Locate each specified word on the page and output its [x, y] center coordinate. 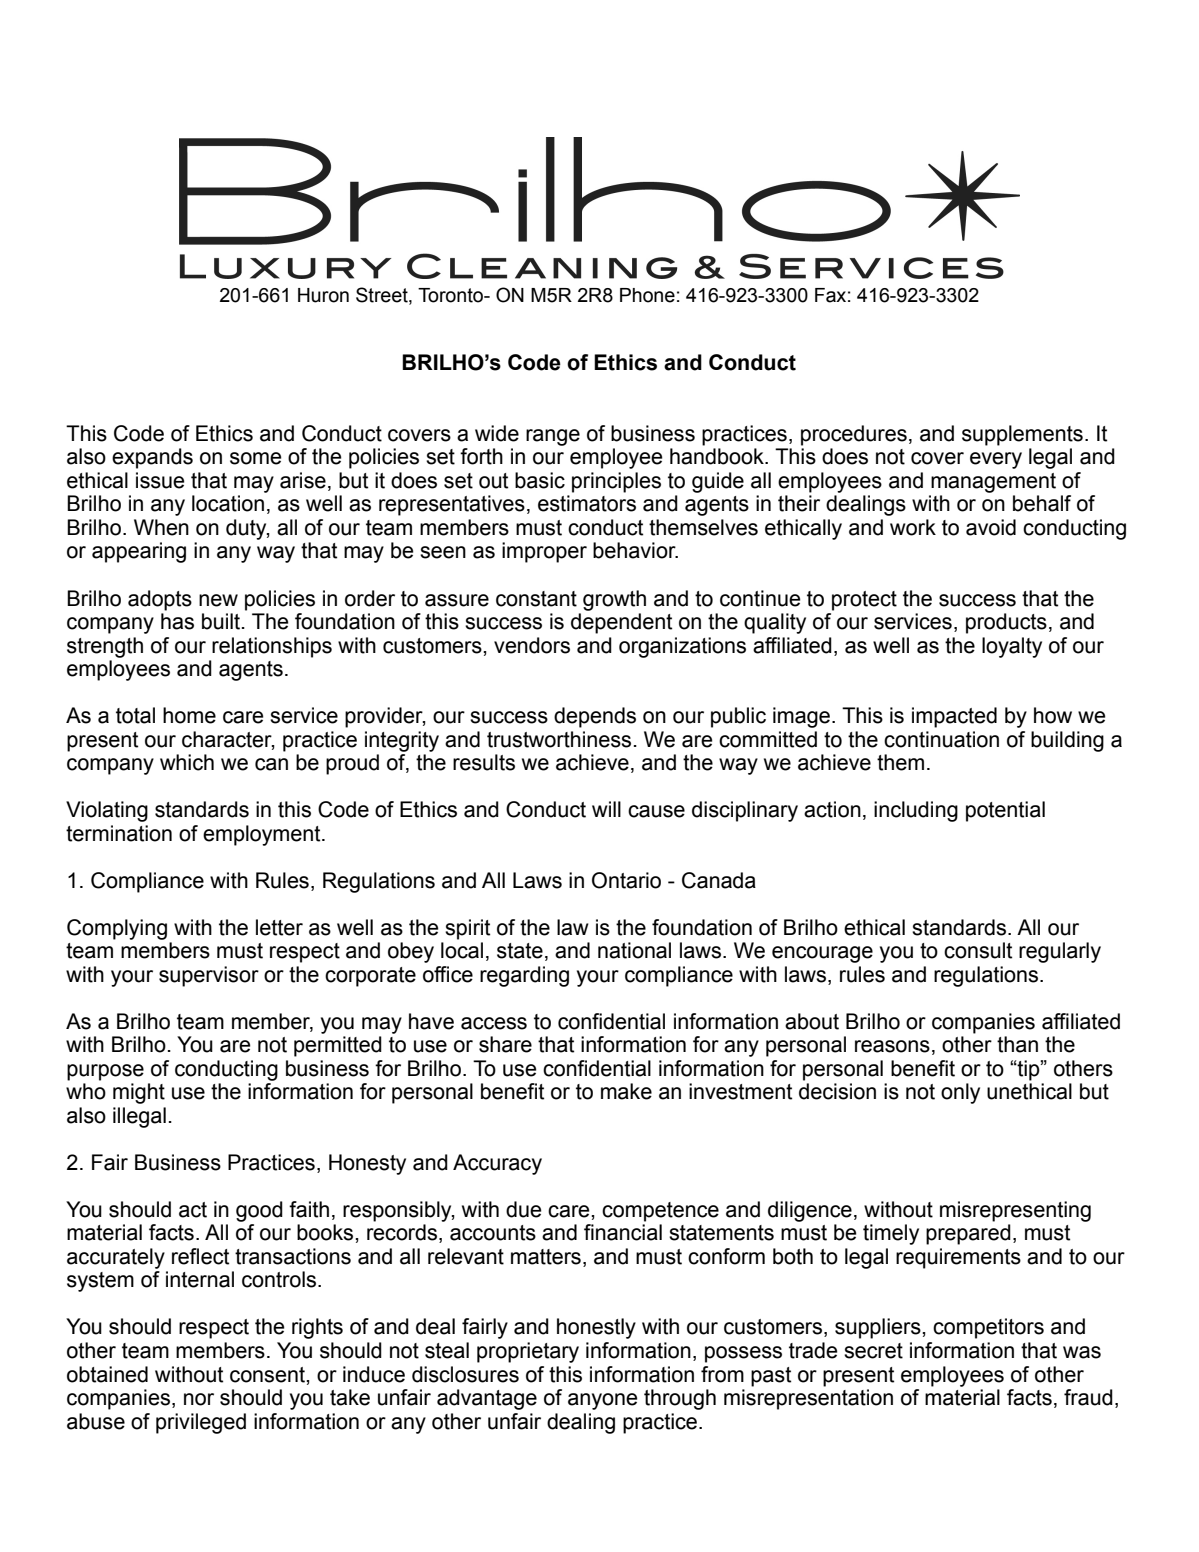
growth [614, 600]
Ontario [626, 880]
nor [199, 1399]
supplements [1022, 435]
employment [263, 835]
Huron [323, 295]
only [960, 1093]
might [139, 1093]
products [1006, 623]
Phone [647, 295]
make [626, 1091]
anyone [602, 1401]
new [218, 600]
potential [1005, 811]
